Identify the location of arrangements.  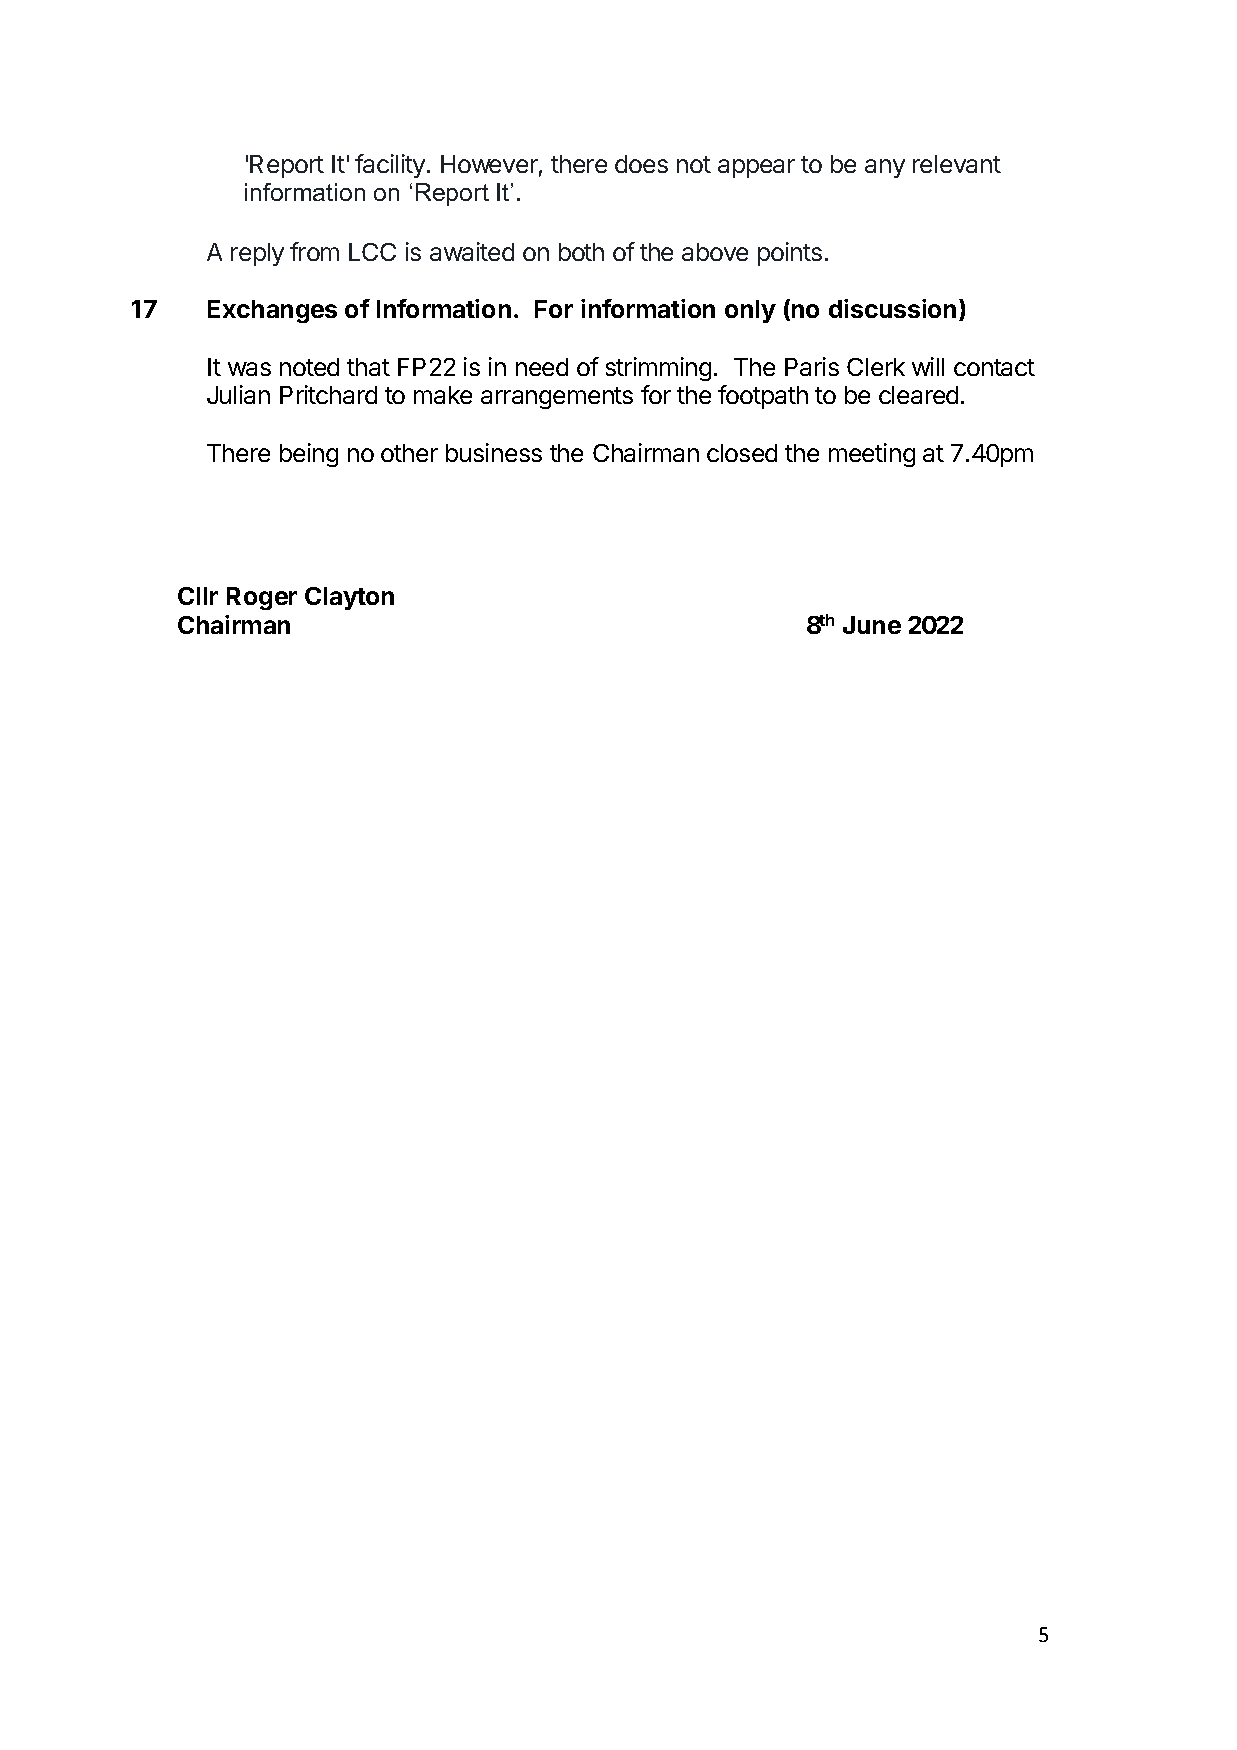
(557, 398).
